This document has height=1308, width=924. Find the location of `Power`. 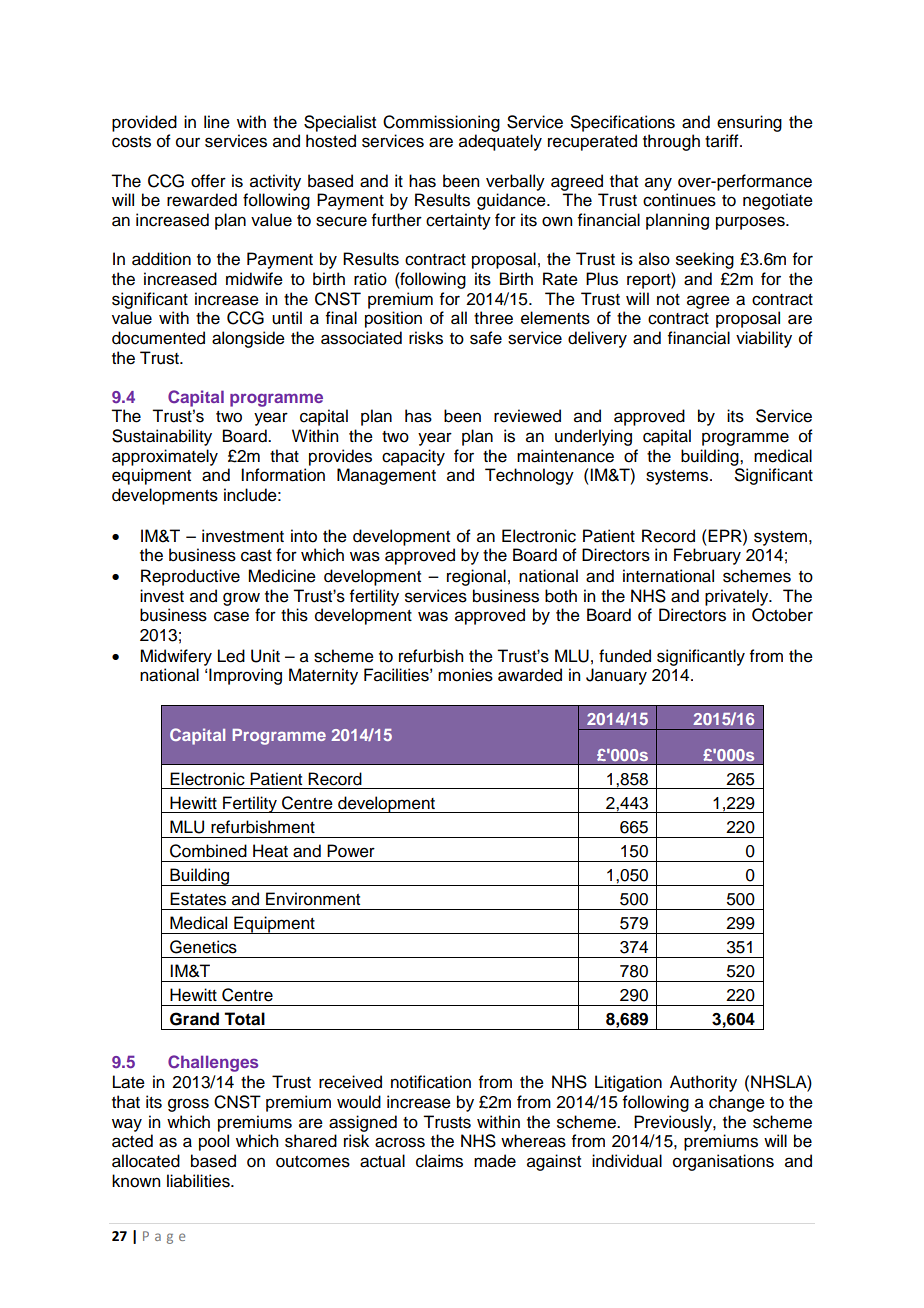

Power is located at coordinates (351, 851).
